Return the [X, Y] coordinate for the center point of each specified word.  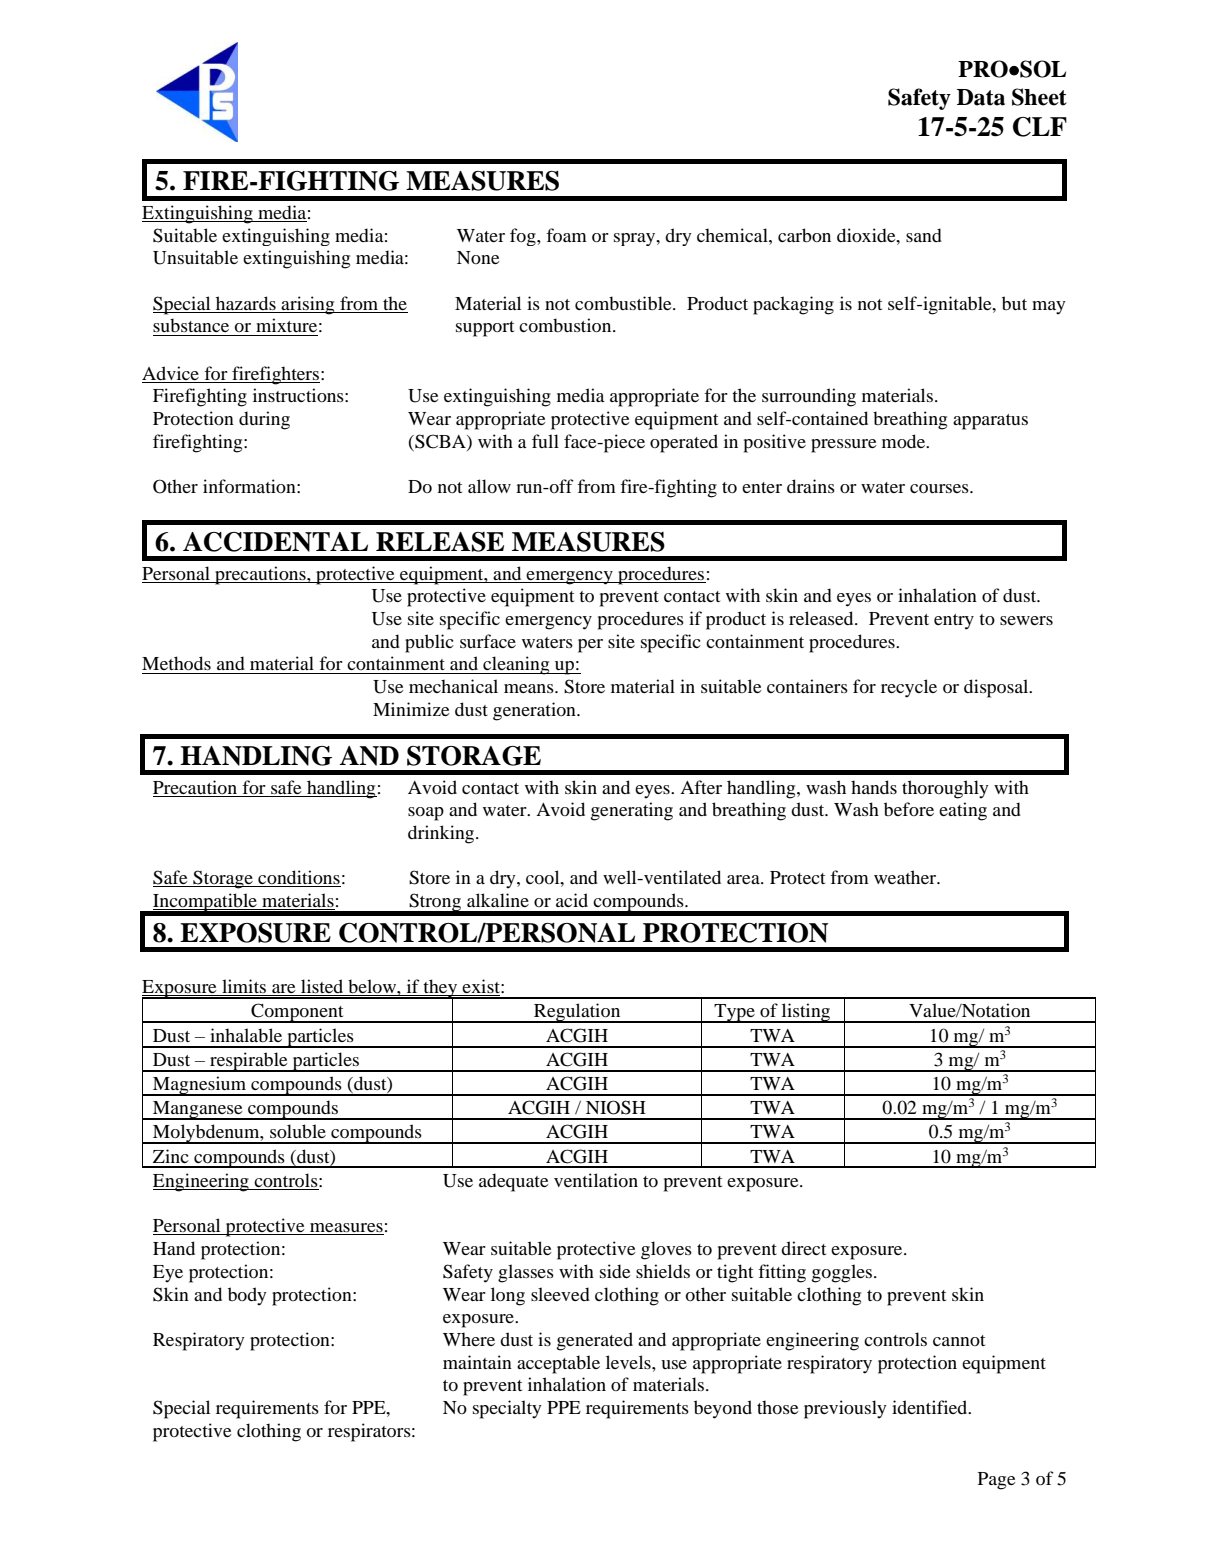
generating [632, 811]
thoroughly [945, 789]
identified [931, 1407]
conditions [298, 878]
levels [629, 1362]
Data [981, 97]
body [247, 1296]
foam [566, 235]
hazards [246, 303]
